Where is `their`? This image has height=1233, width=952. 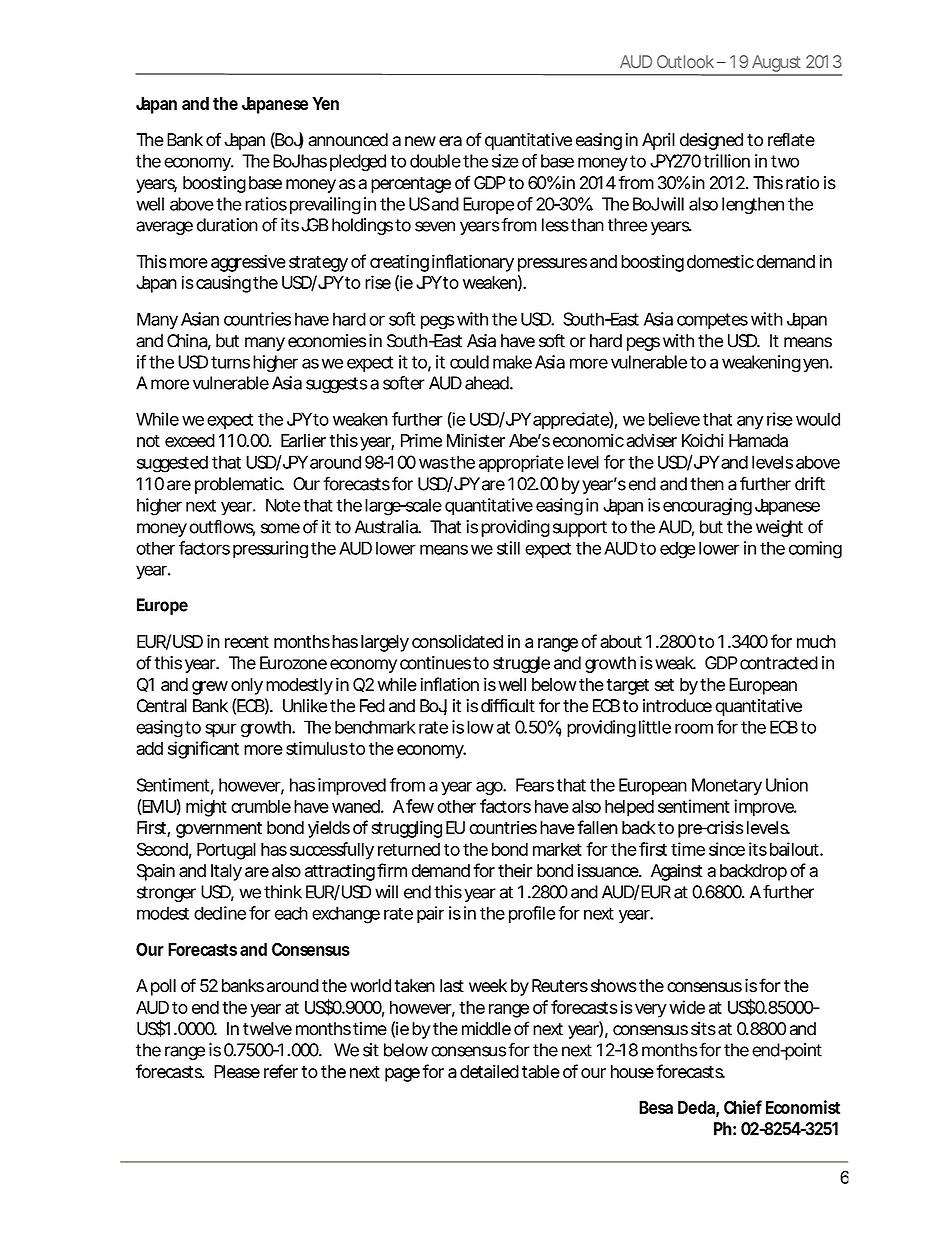
their is located at coordinates (515, 871).
